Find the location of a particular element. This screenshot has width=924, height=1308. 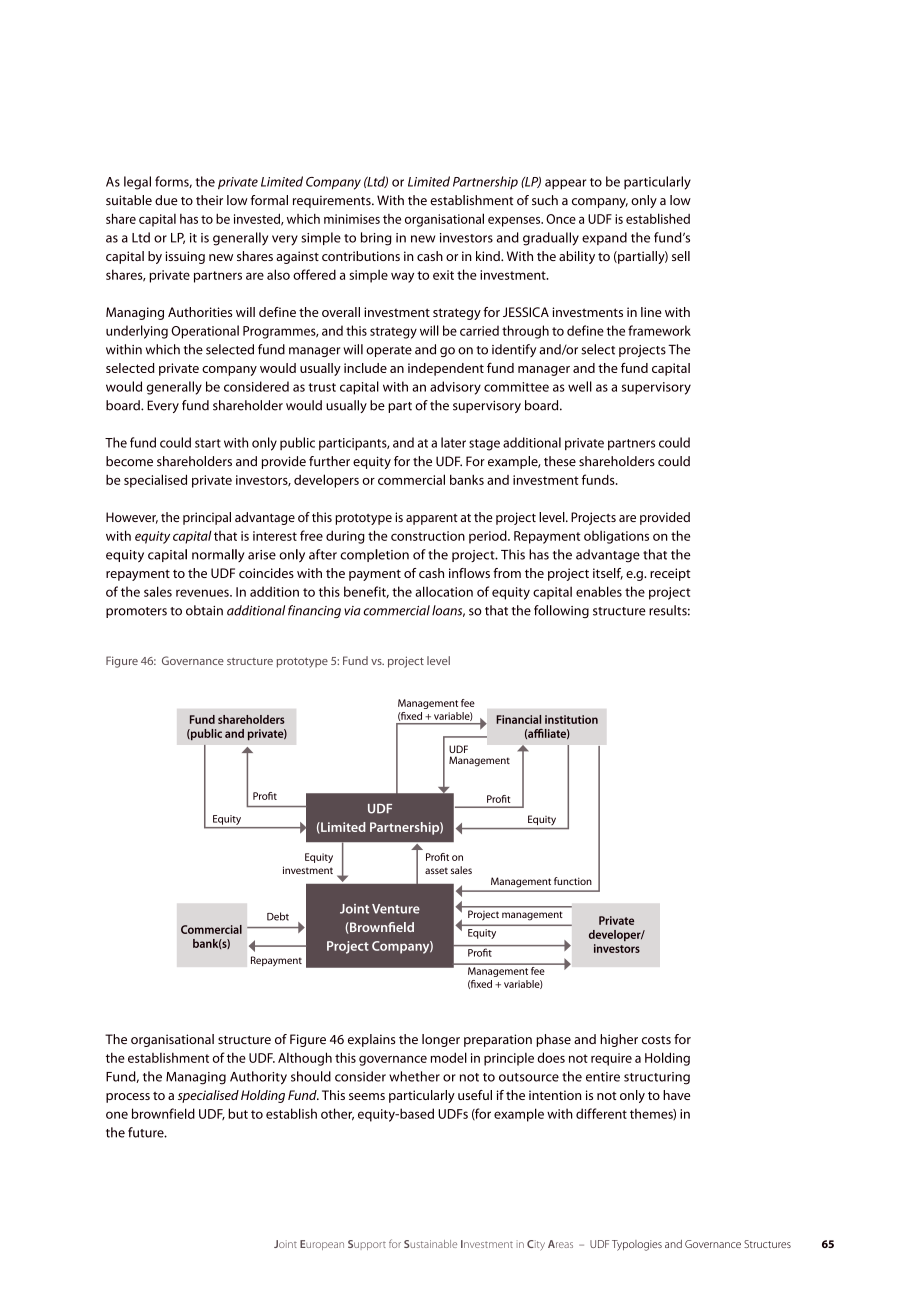

asset is located at coordinates (436, 871).
